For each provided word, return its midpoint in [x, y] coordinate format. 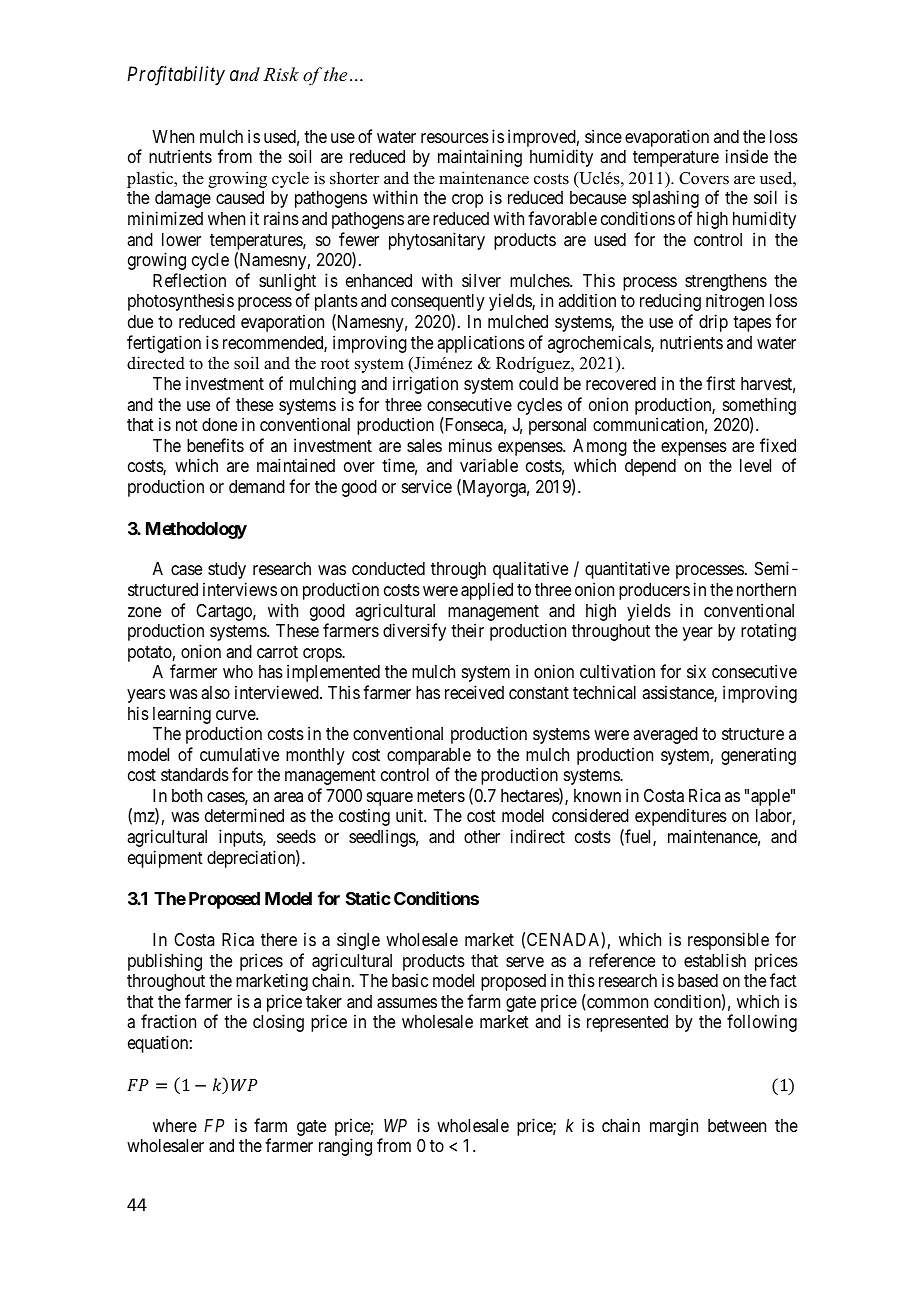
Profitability [176, 76]
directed [156, 363]
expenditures [681, 817]
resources [455, 138]
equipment [165, 859]
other [482, 836]
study [227, 570]
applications [481, 344]
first [720, 383]
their [467, 630]
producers [654, 591]
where [175, 1125]
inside [747, 156]
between [737, 1125]
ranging [345, 1147]
